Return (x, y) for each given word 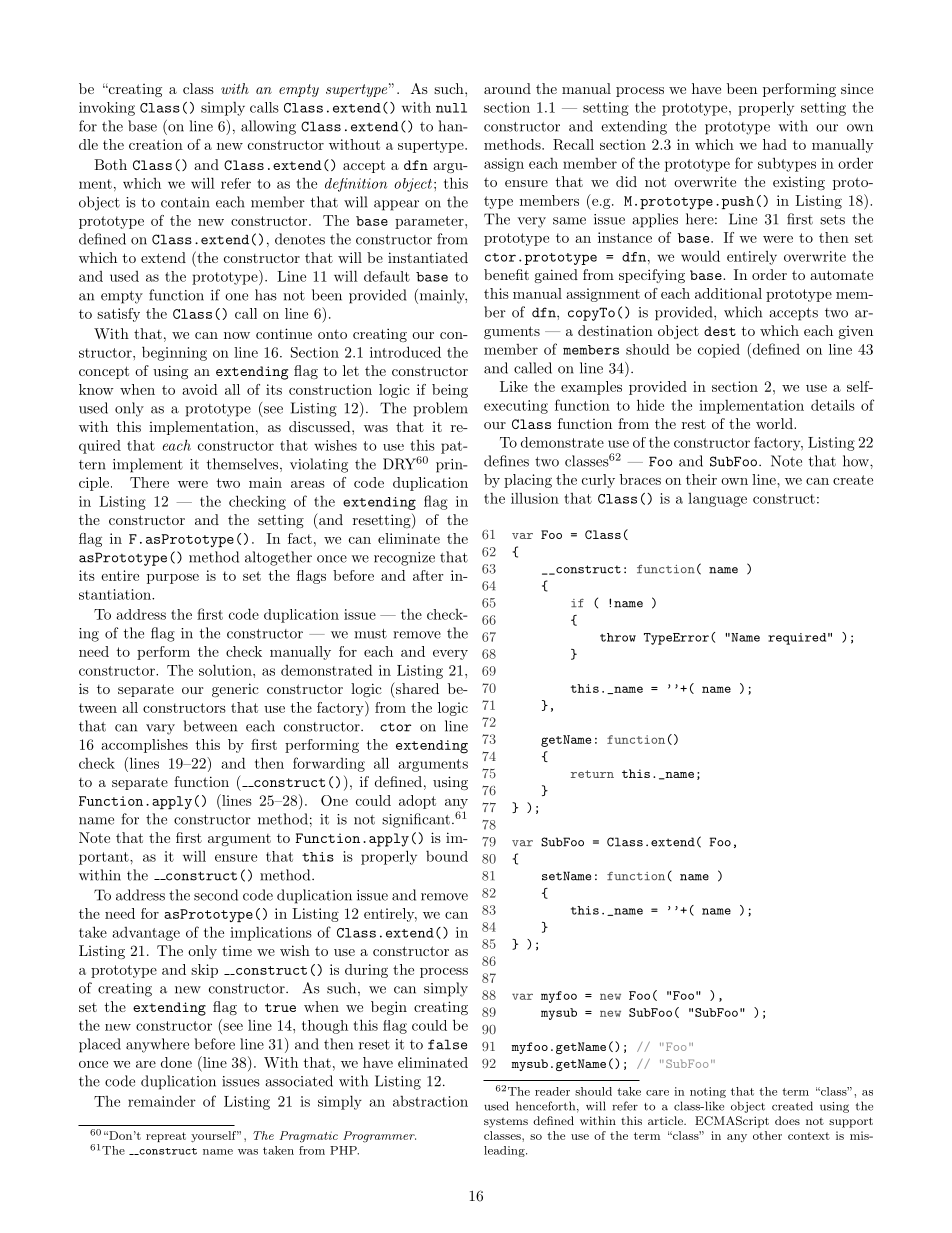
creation (156, 144)
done (176, 1062)
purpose (173, 579)
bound (447, 856)
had (775, 144)
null (451, 108)
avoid (200, 389)
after (428, 575)
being (450, 391)
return (592, 774)
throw (618, 637)
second (216, 895)
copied (719, 351)
